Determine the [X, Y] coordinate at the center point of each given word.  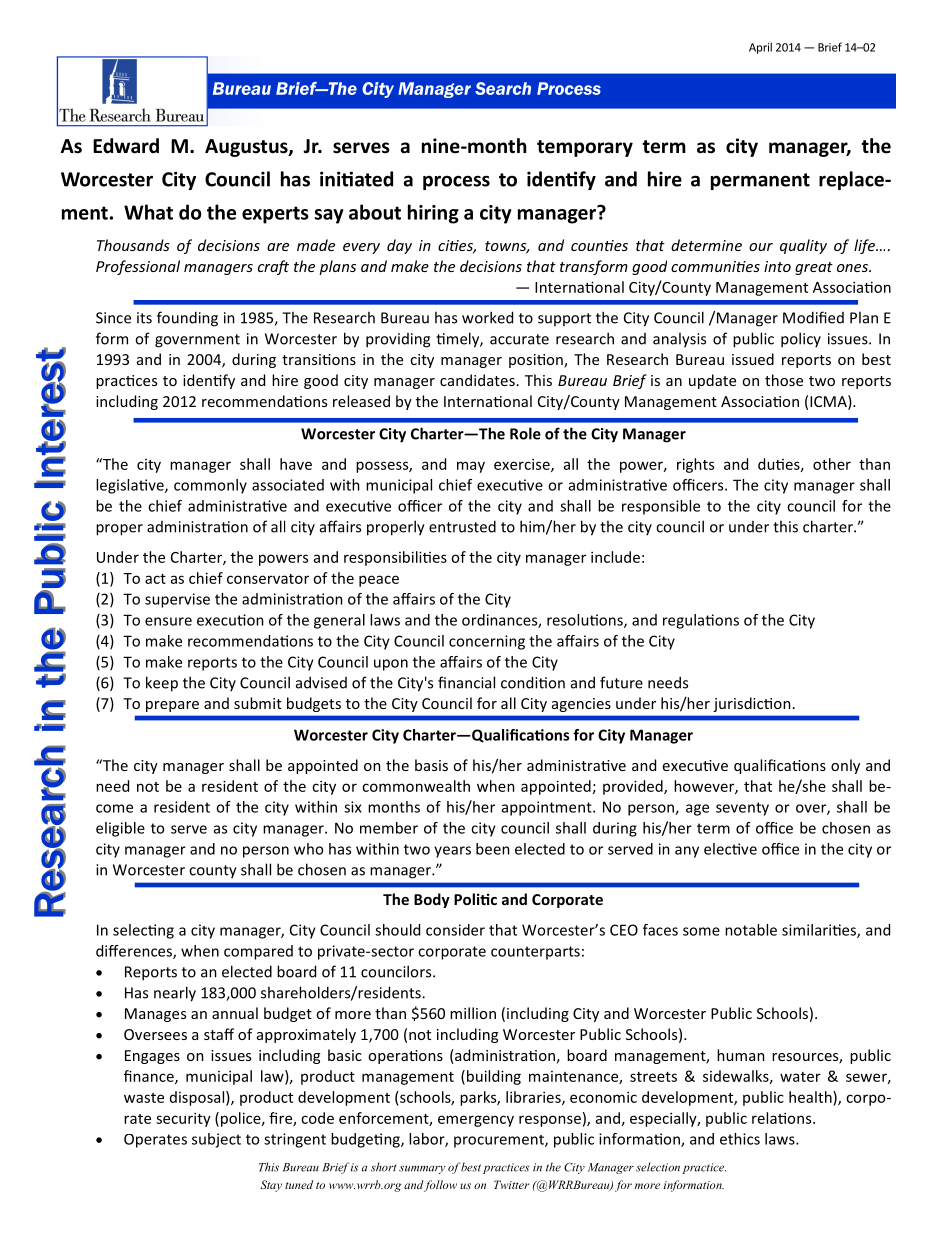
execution [230, 620]
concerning [487, 642]
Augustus [247, 148]
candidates [477, 380]
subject [216, 1140]
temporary [585, 148]
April [760, 48]
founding [187, 319]
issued [753, 359]
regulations [701, 621]
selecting [143, 931]
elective [730, 849]
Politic [475, 899]
